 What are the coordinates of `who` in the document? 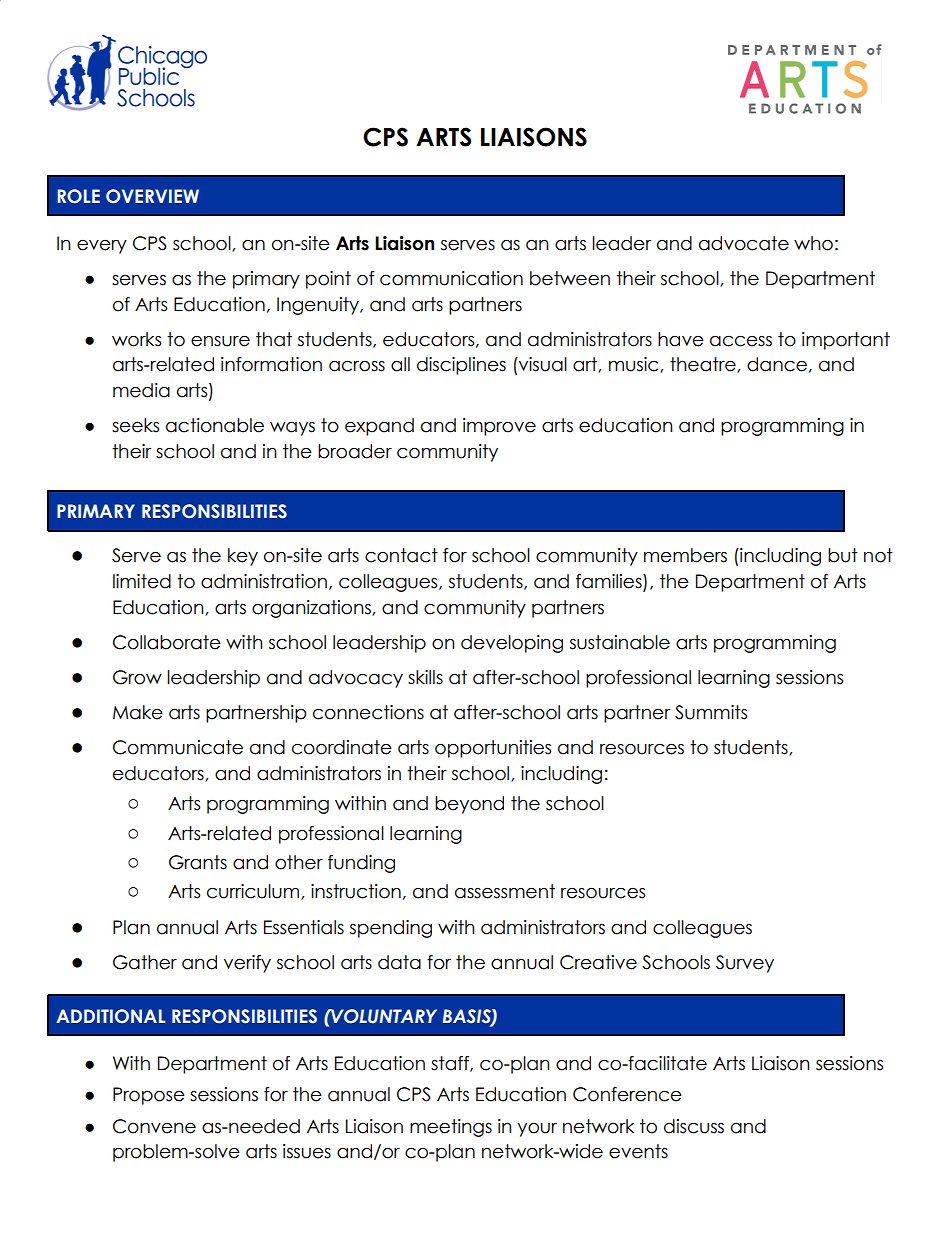 It's located at (813, 243).
